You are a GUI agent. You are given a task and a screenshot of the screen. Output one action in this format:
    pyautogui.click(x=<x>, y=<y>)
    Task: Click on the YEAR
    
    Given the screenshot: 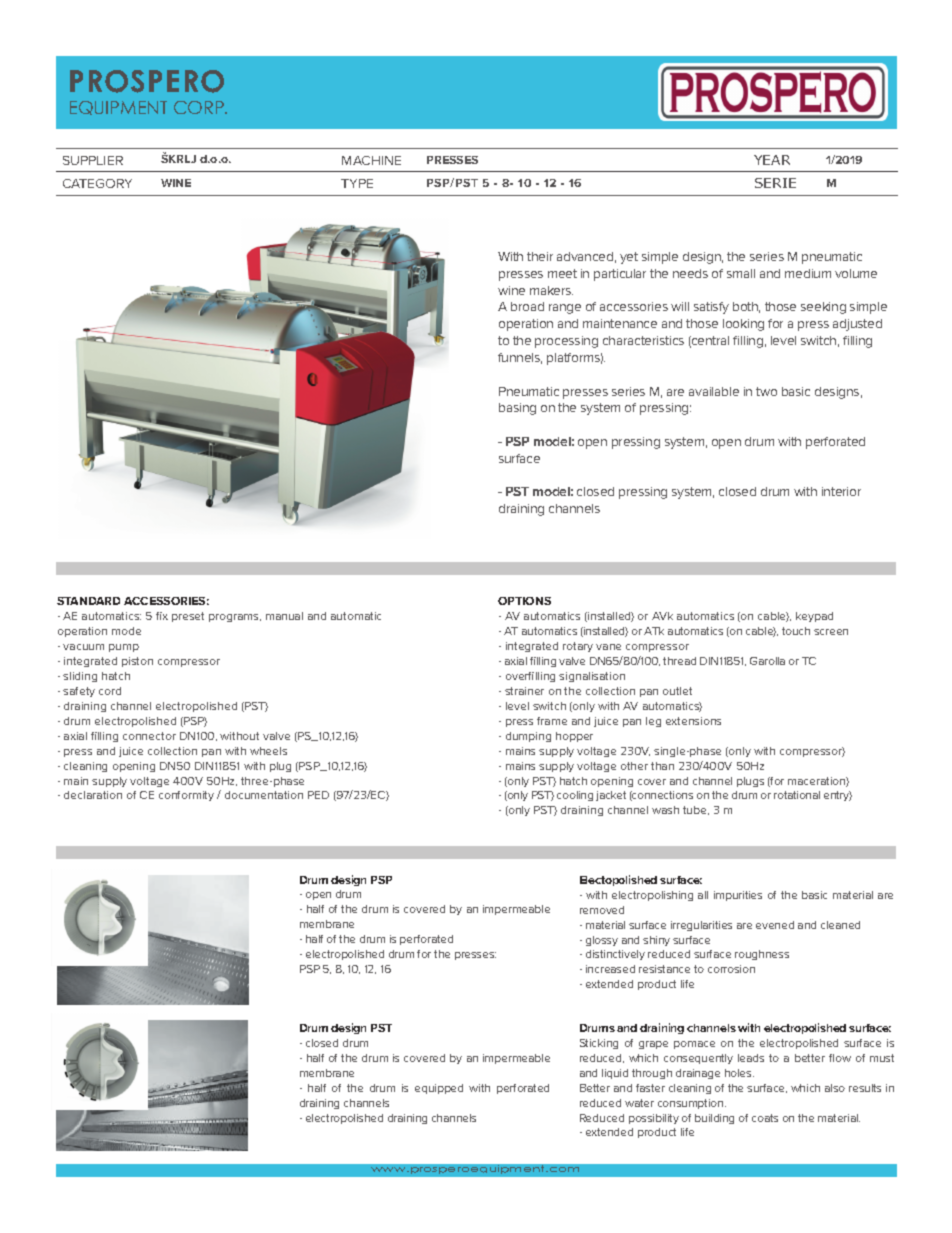 What is the action you would take?
    pyautogui.click(x=772, y=160)
